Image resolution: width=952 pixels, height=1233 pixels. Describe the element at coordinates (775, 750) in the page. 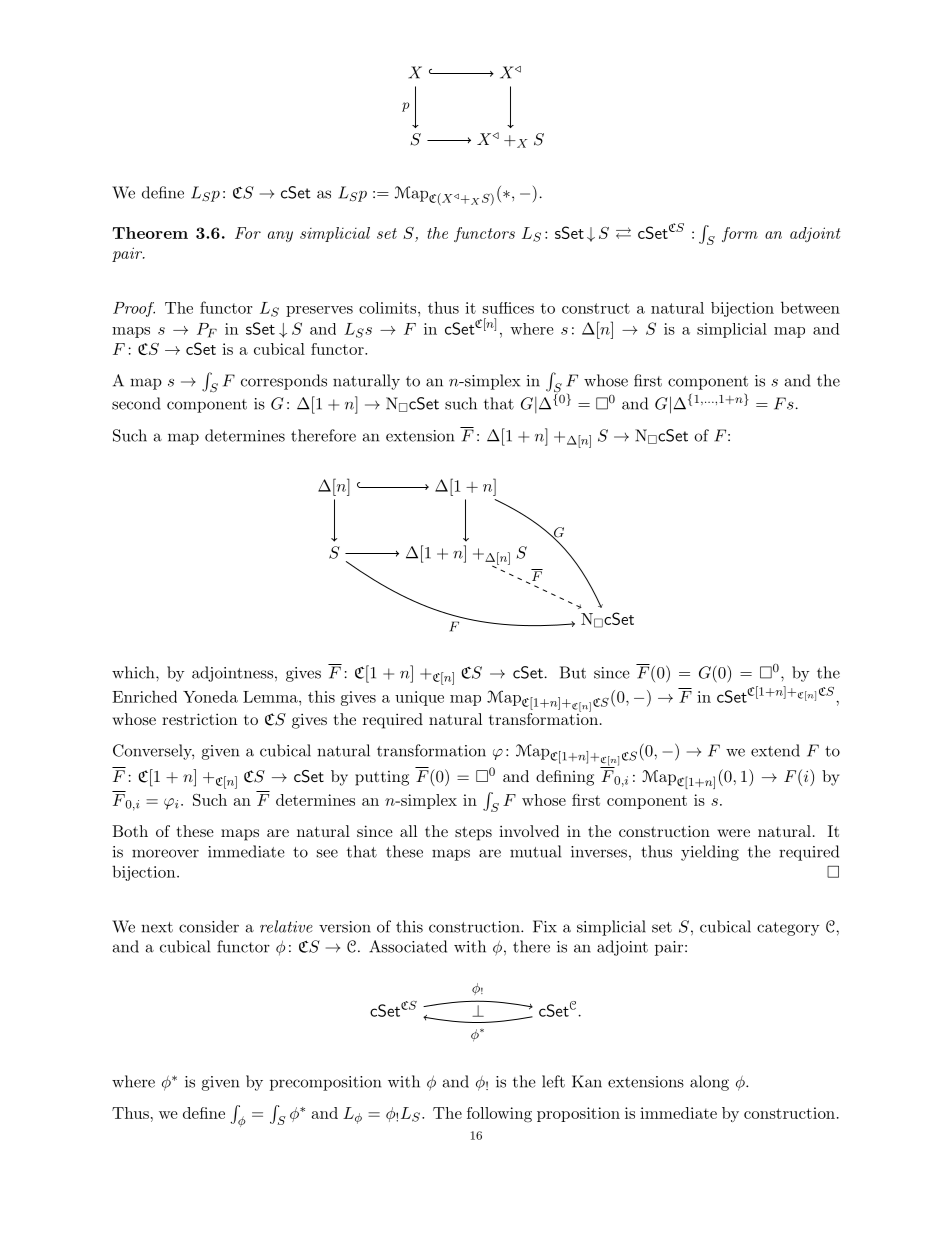

I see `extend` at that location.
